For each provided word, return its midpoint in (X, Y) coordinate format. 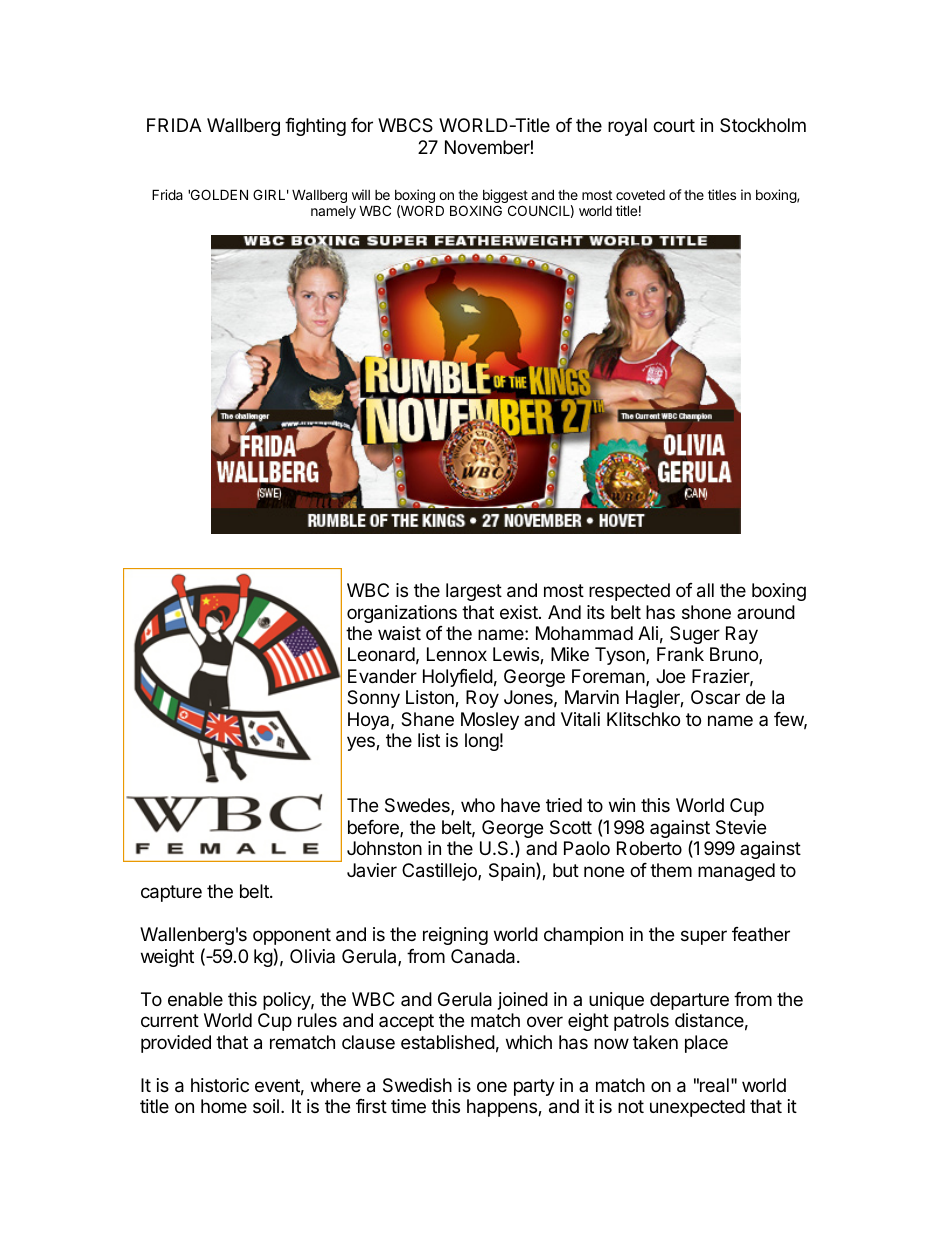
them (671, 870)
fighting (315, 127)
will (361, 194)
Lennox (457, 654)
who (478, 805)
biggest (505, 197)
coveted (640, 195)
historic (220, 1085)
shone (706, 612)
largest (474, 592)
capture (171, 893)
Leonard (381, 654)
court (674, 125)
